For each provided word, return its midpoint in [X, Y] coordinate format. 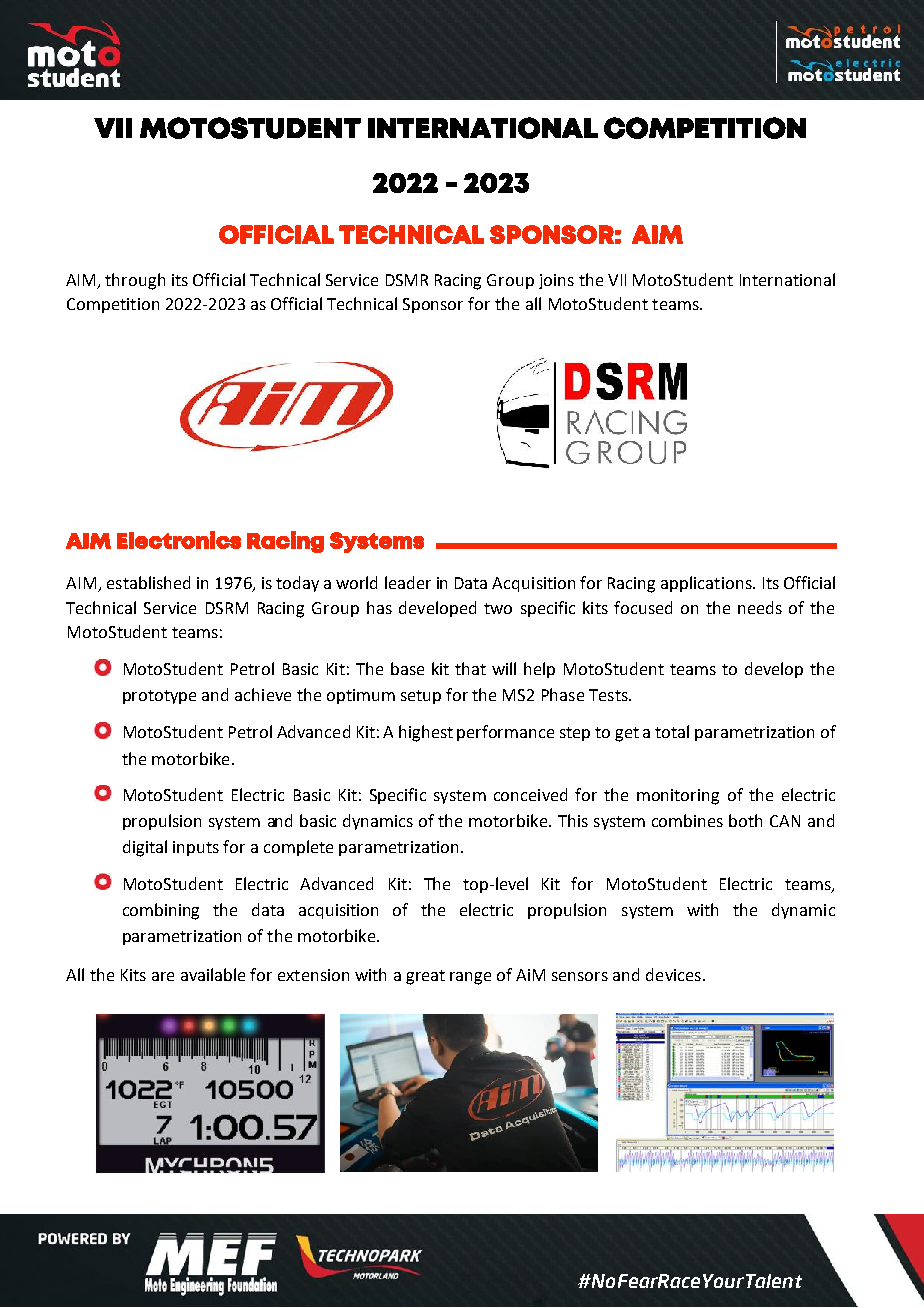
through [135, 281]
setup [421, 697]
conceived [530, 794]
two [498, 608]
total [672, 731]
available [213, 974]
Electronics [179, 540]
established [148, 582]
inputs [196, 848]
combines [687, 820]
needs [760, 607]
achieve [263, 694]
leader [408, 582]
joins [556, 281]
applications [707, 584]
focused [643, 607]
